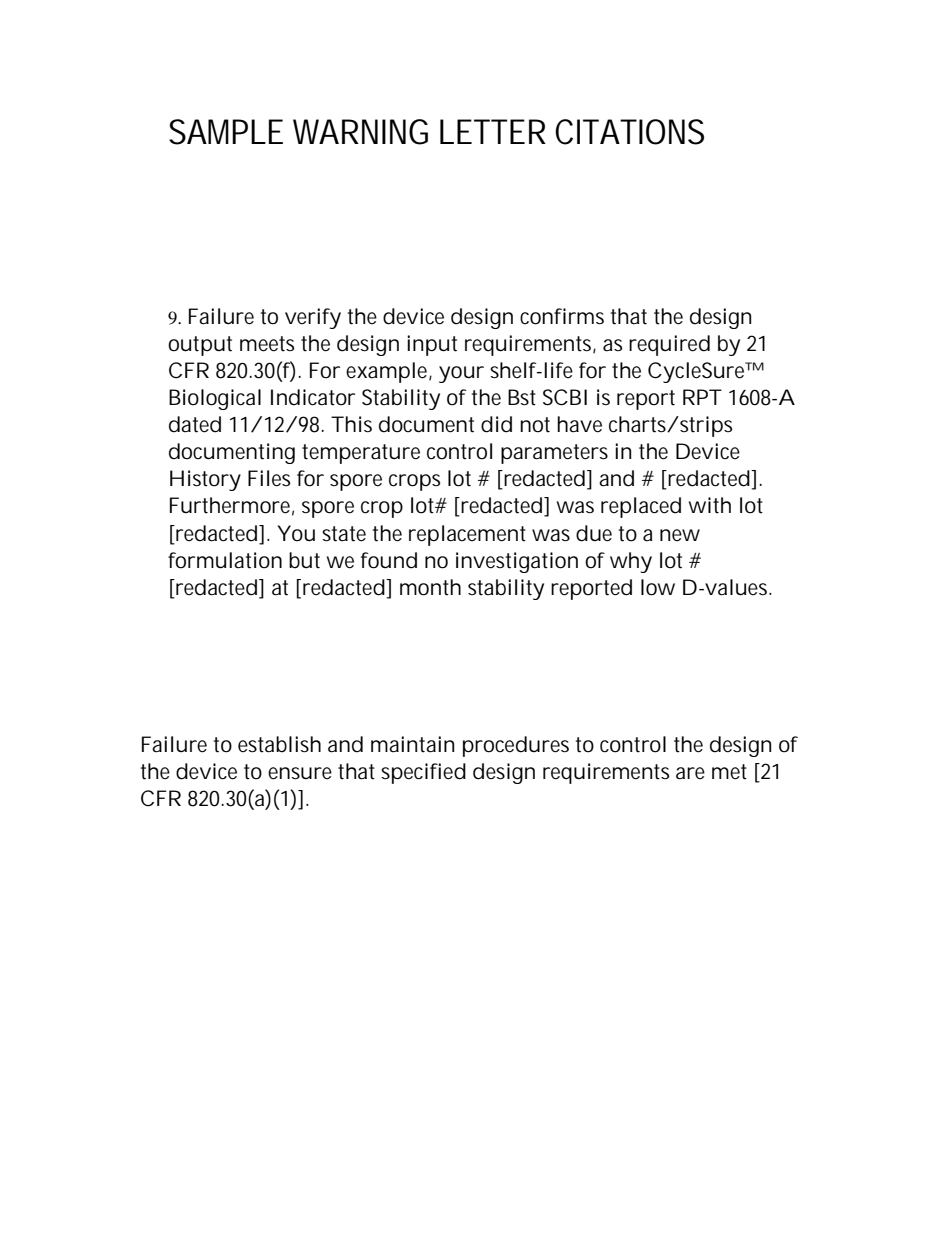 The image size is (952, 1233). Describe the element at coordinates (432, 345) in the screenshot. I see `input` at that location.
